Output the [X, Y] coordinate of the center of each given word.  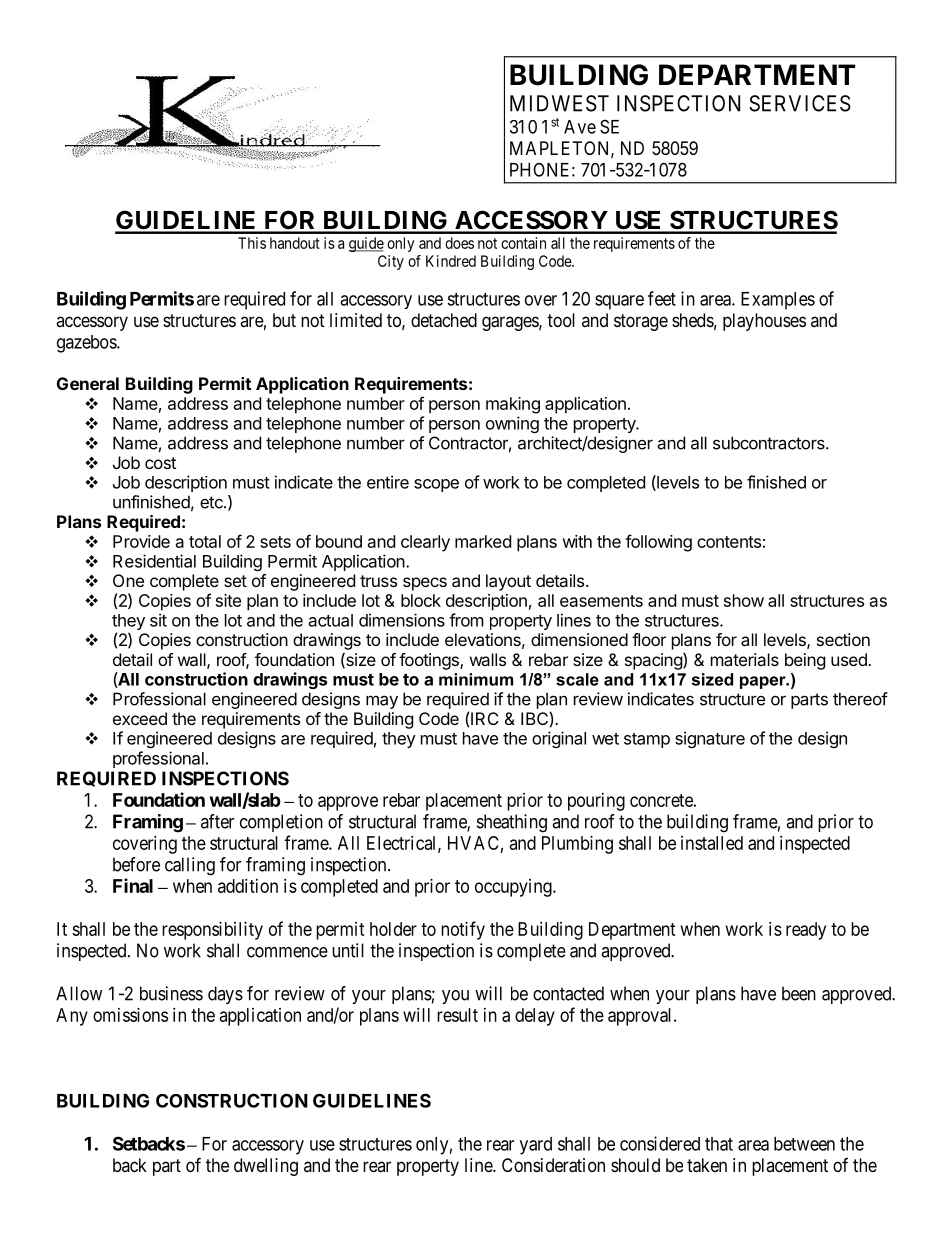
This [252, 243]
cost [160, 463]
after [217, 821]
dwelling [266, 1167]
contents [729, 542]
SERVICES [800, 103]
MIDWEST [559, 103]
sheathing [512, 823]
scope [436, 485]
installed [712, 843]
